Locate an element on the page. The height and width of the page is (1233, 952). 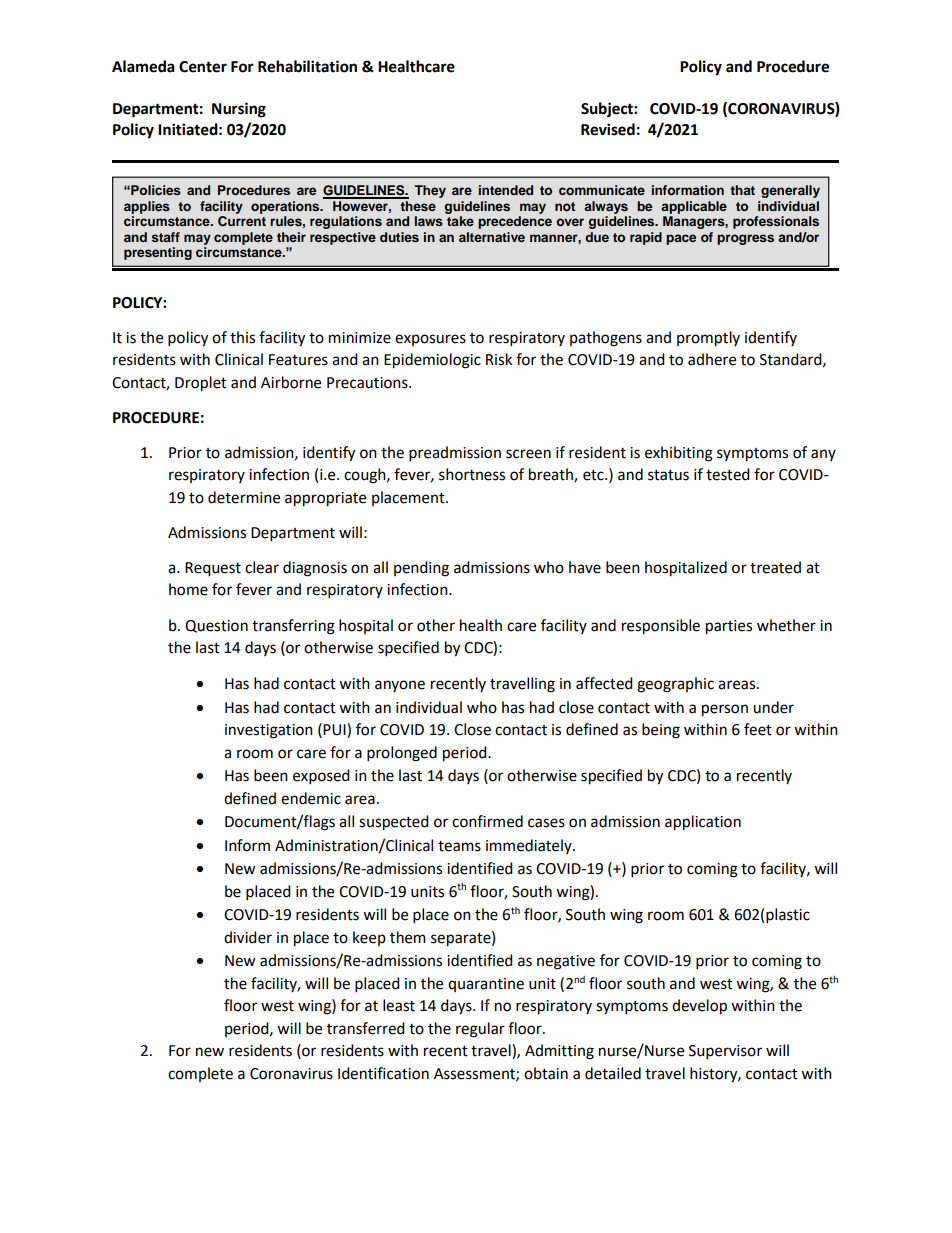
confirmed is located at coordinates (487, 821).
